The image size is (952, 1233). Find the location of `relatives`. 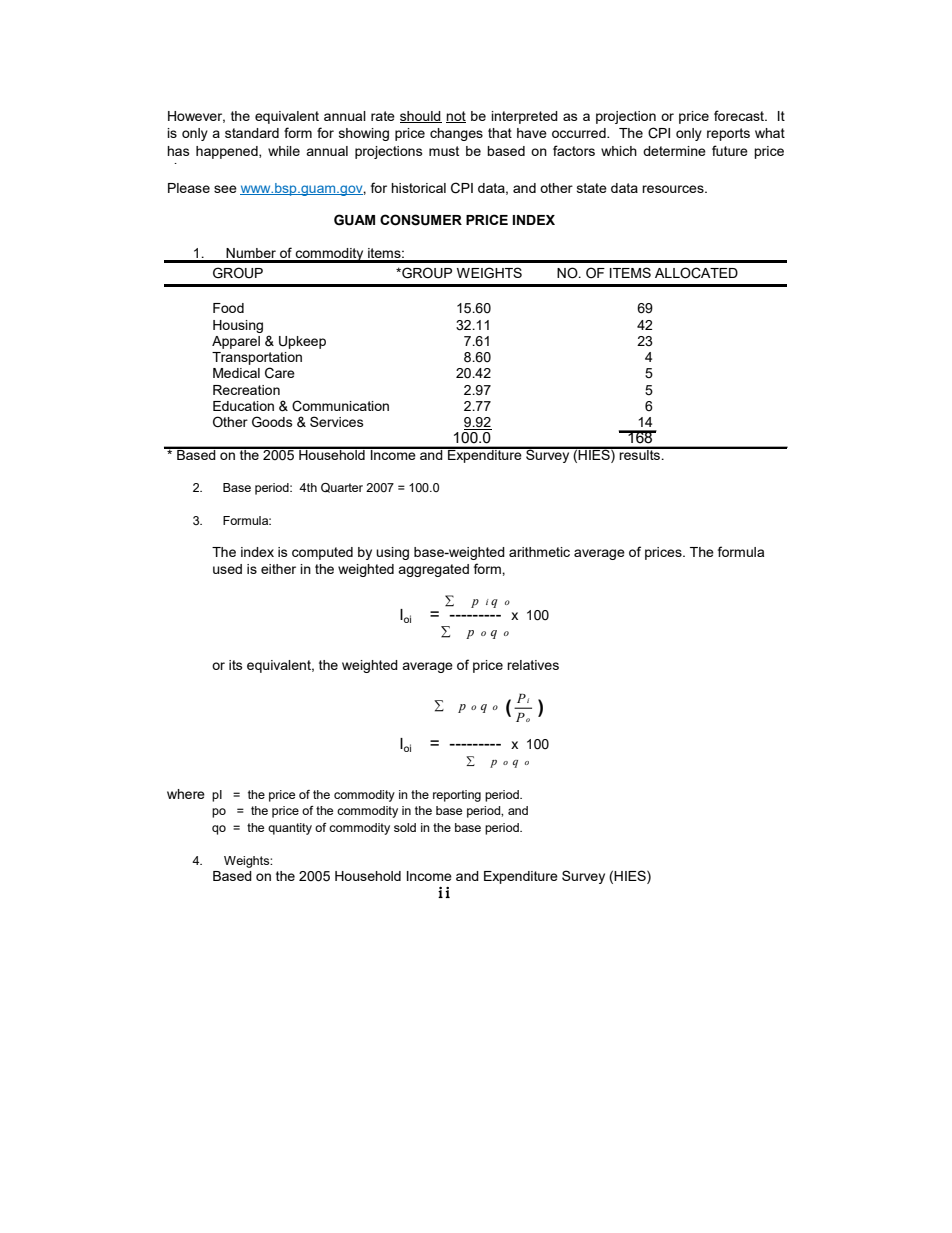

relatives is located at coordinates (533, 665).
